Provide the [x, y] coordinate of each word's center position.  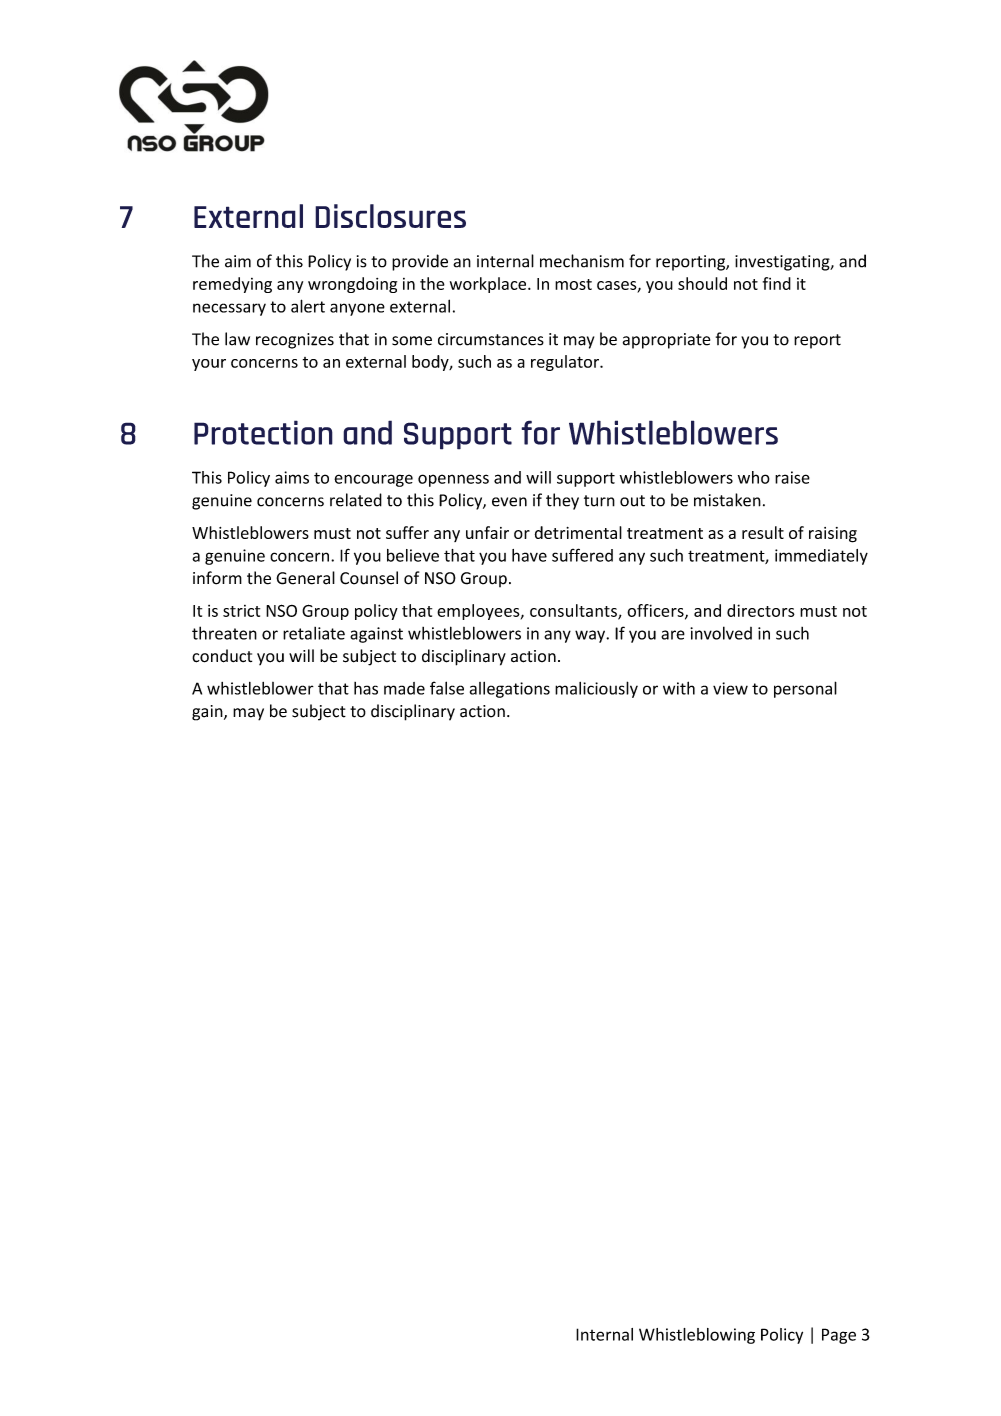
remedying [232, 285]
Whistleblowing [697, 1336]
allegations [510, 690]
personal [805, 689]
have [529, 555]
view [730, 688]
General [305, 578]
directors [761, 610]
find [777, 283]
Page [839, 1336]
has [366, 688]
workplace [489, 285]
